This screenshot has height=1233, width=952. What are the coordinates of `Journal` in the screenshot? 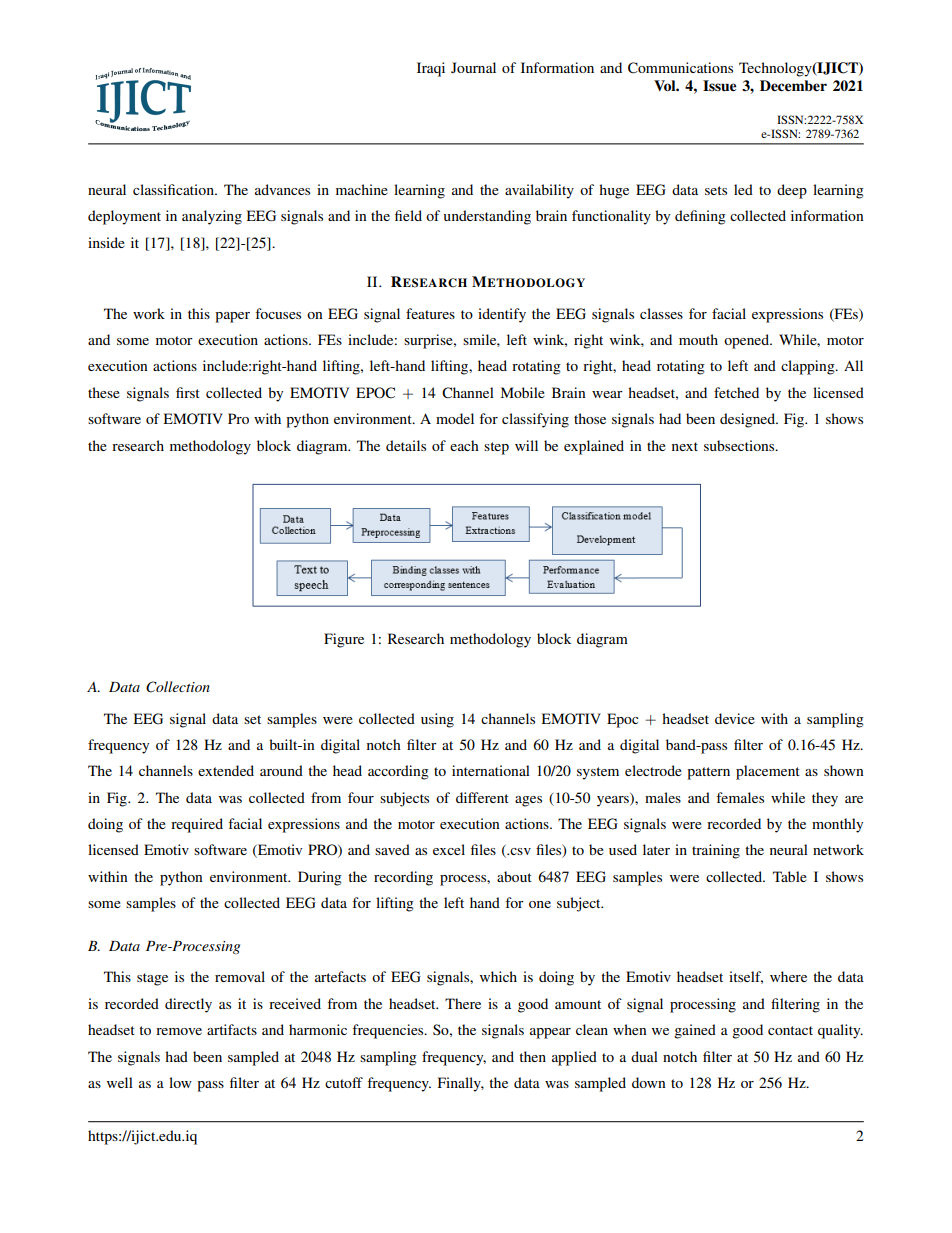 It's located at (473, 67).
